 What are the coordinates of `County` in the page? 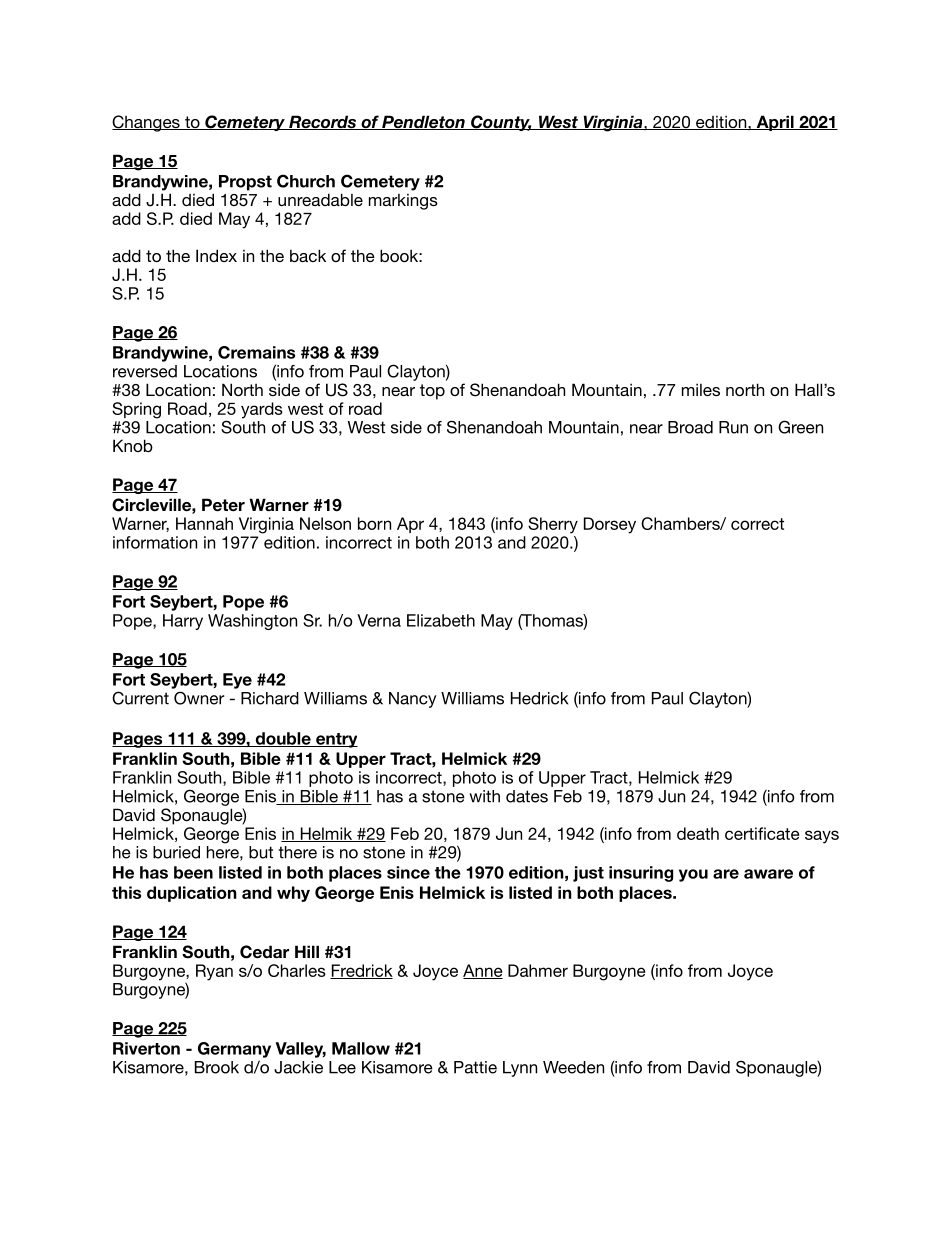 It's located at (500, 123).
